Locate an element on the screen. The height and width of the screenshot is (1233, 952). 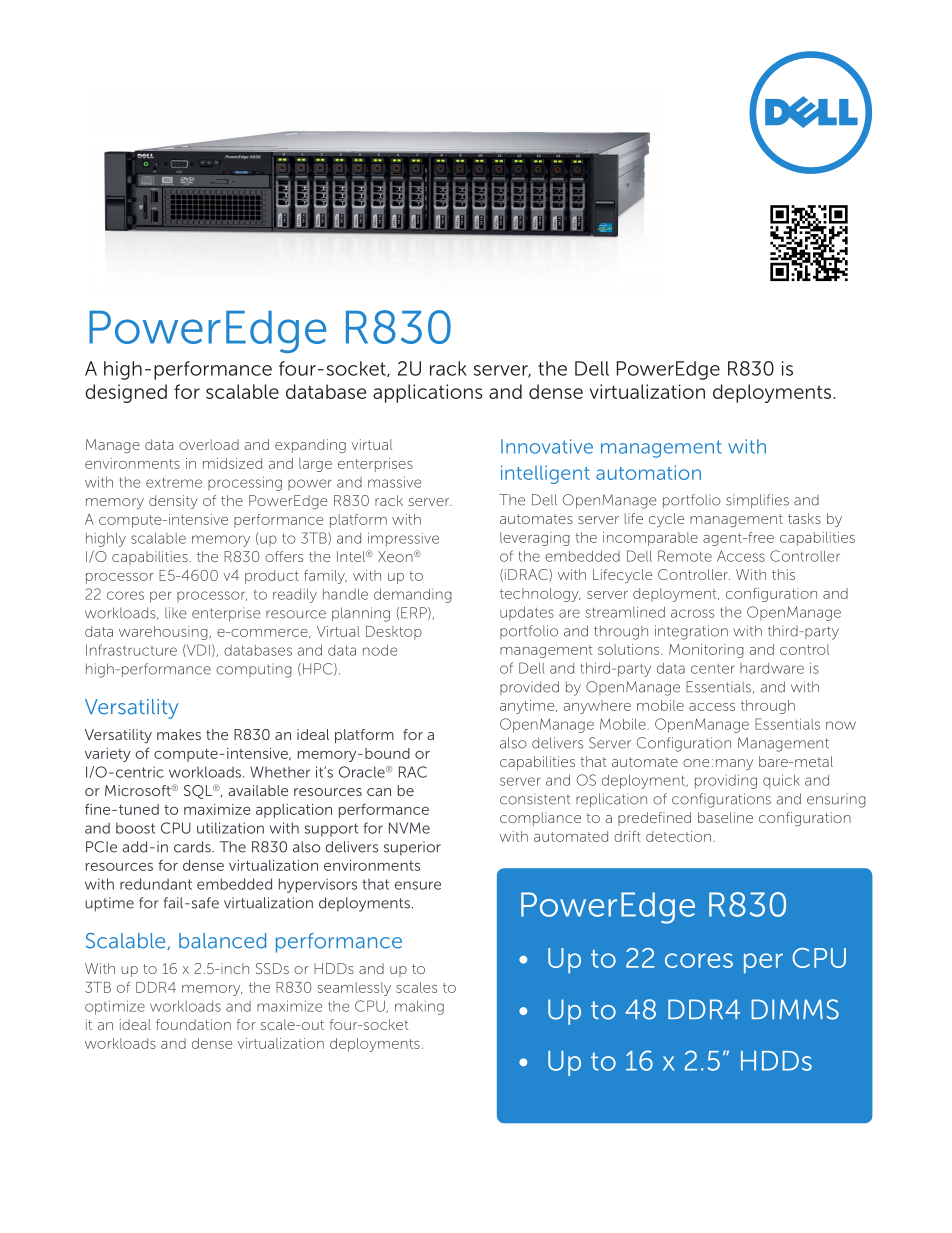
anytime is located at coordinates (528, 707).
